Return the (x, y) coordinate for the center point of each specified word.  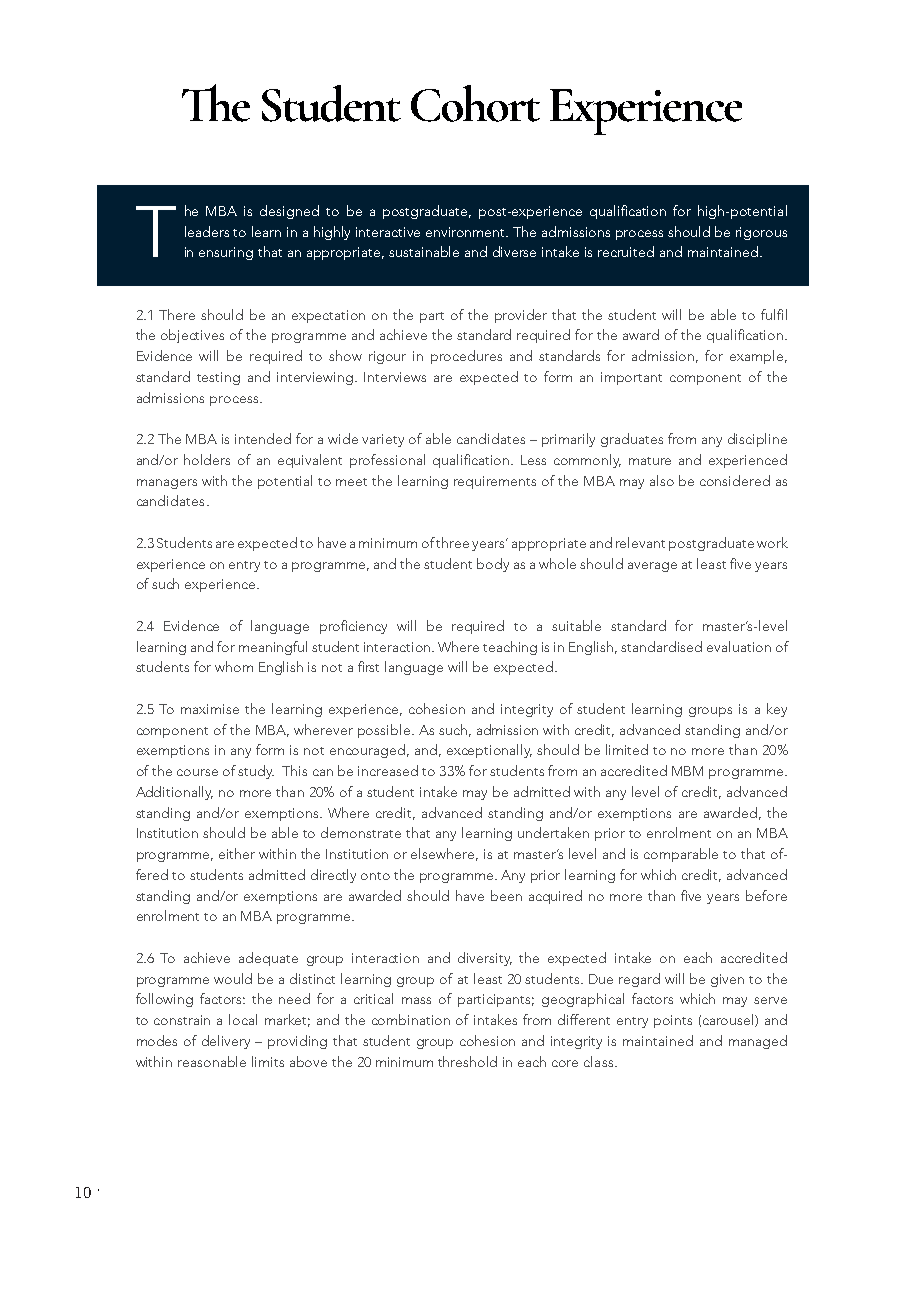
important (631, 378)
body (493, 565)
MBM (687, 771)
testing (218, 378)
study (256, 772)
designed (289, 212)
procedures (466, 357)
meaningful (273, 648)
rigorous (761, 233)
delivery (226, 1042)
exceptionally (489, 751)
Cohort (475, 103)
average (652, 567)
